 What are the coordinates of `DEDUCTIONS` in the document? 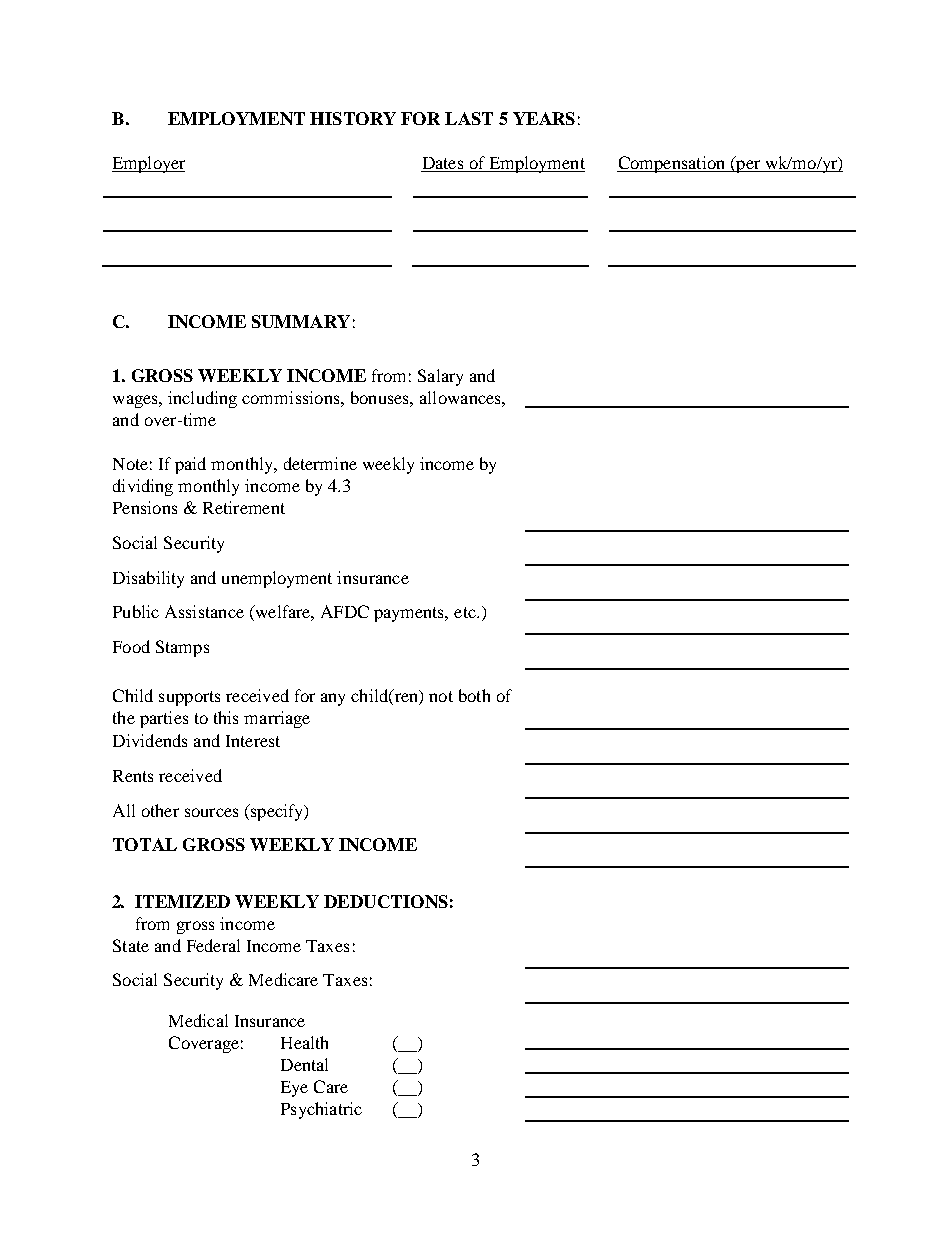 It's located at (386, 901).
